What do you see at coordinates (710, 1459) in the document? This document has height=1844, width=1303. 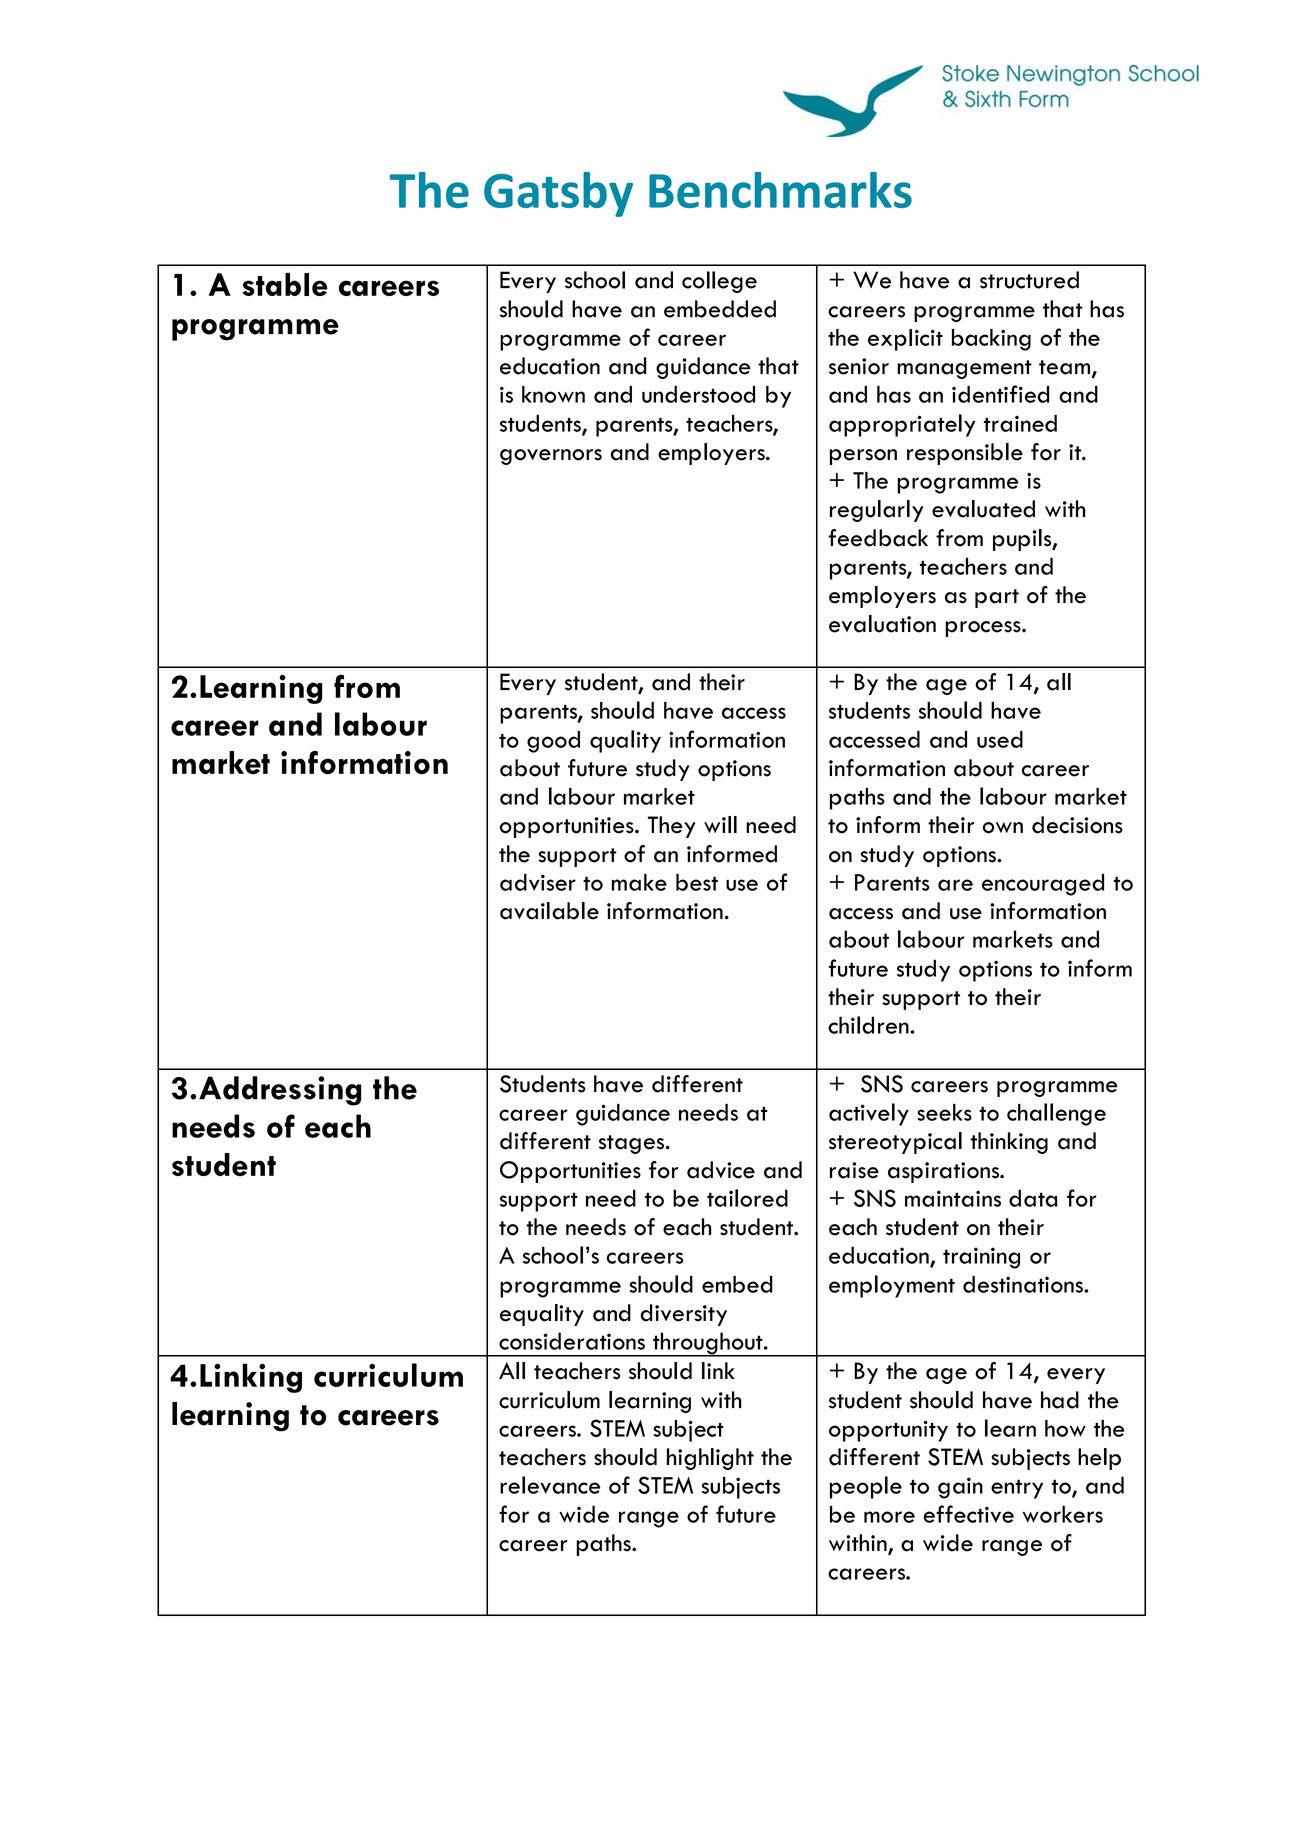 I see `highlight` at bounding box center [710, 1459].
